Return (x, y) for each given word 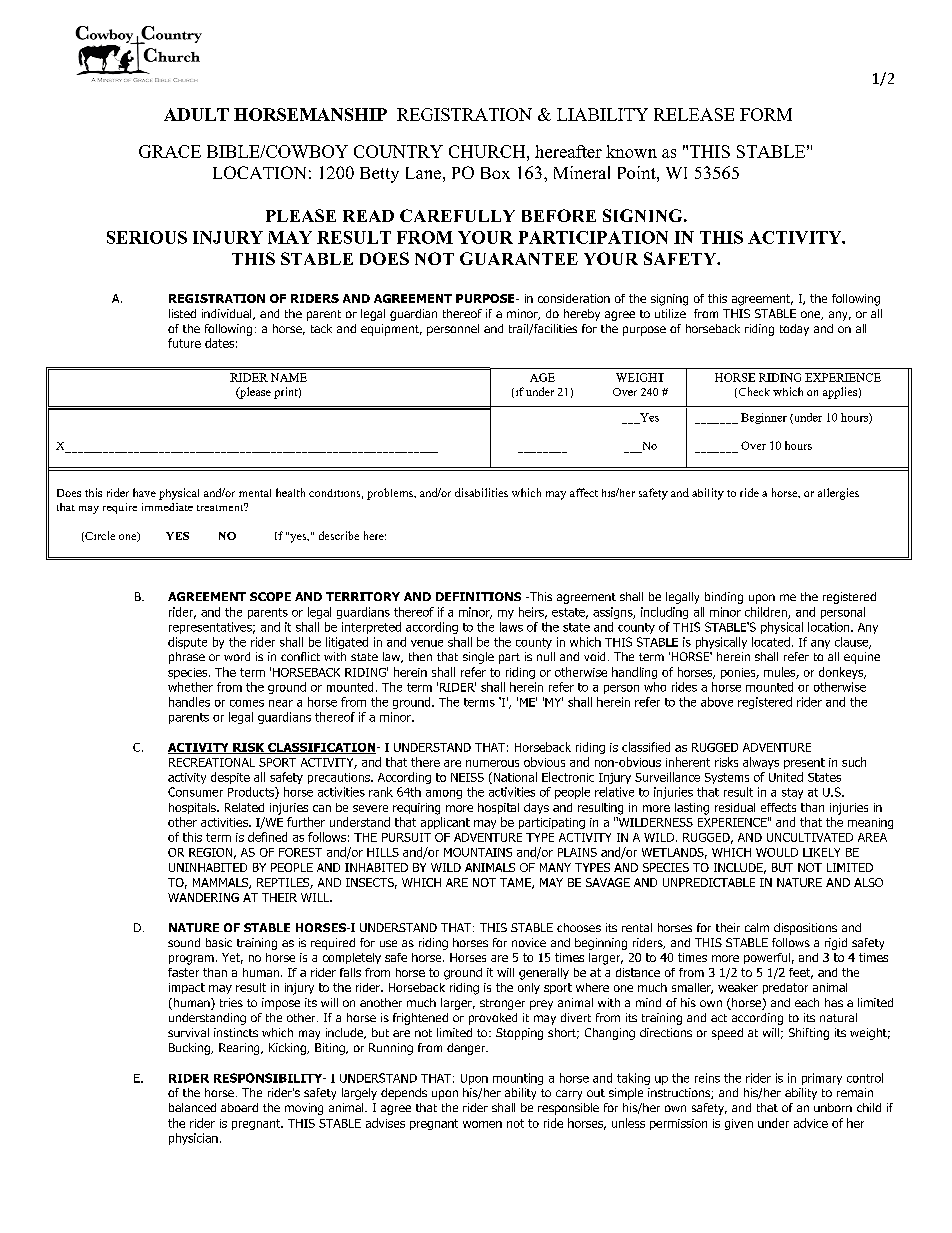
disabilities (481, 492)
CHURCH (488, 151)
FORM (766, 114)
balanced (192, 1107)
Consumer (195, 792)
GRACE (170, 151)
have (144, 492)
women (482, 1124)
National (514, 778)
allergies (838, 494)
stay (792, 793)
